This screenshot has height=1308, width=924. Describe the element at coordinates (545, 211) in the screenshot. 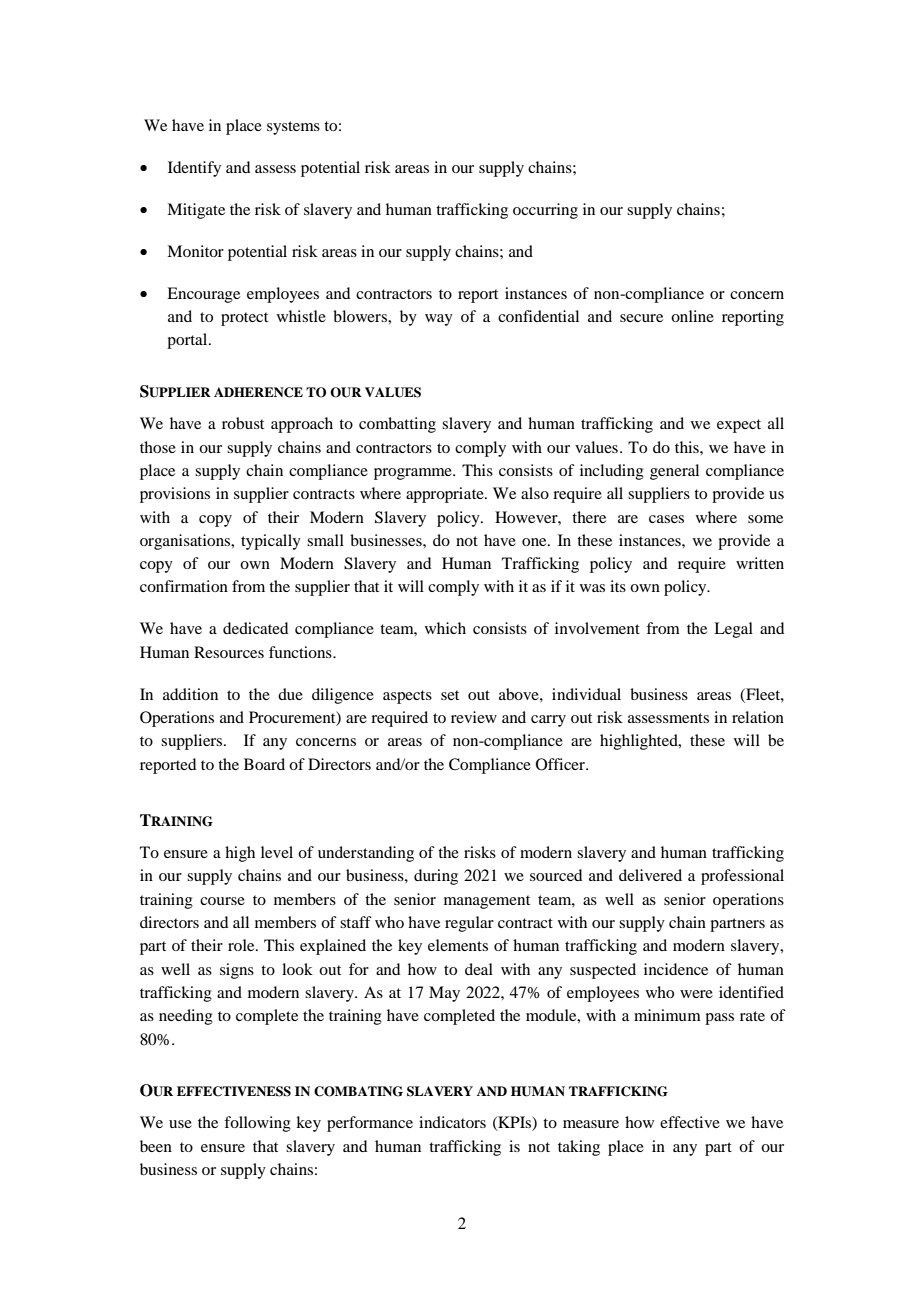

I see `occurring` at that location.
